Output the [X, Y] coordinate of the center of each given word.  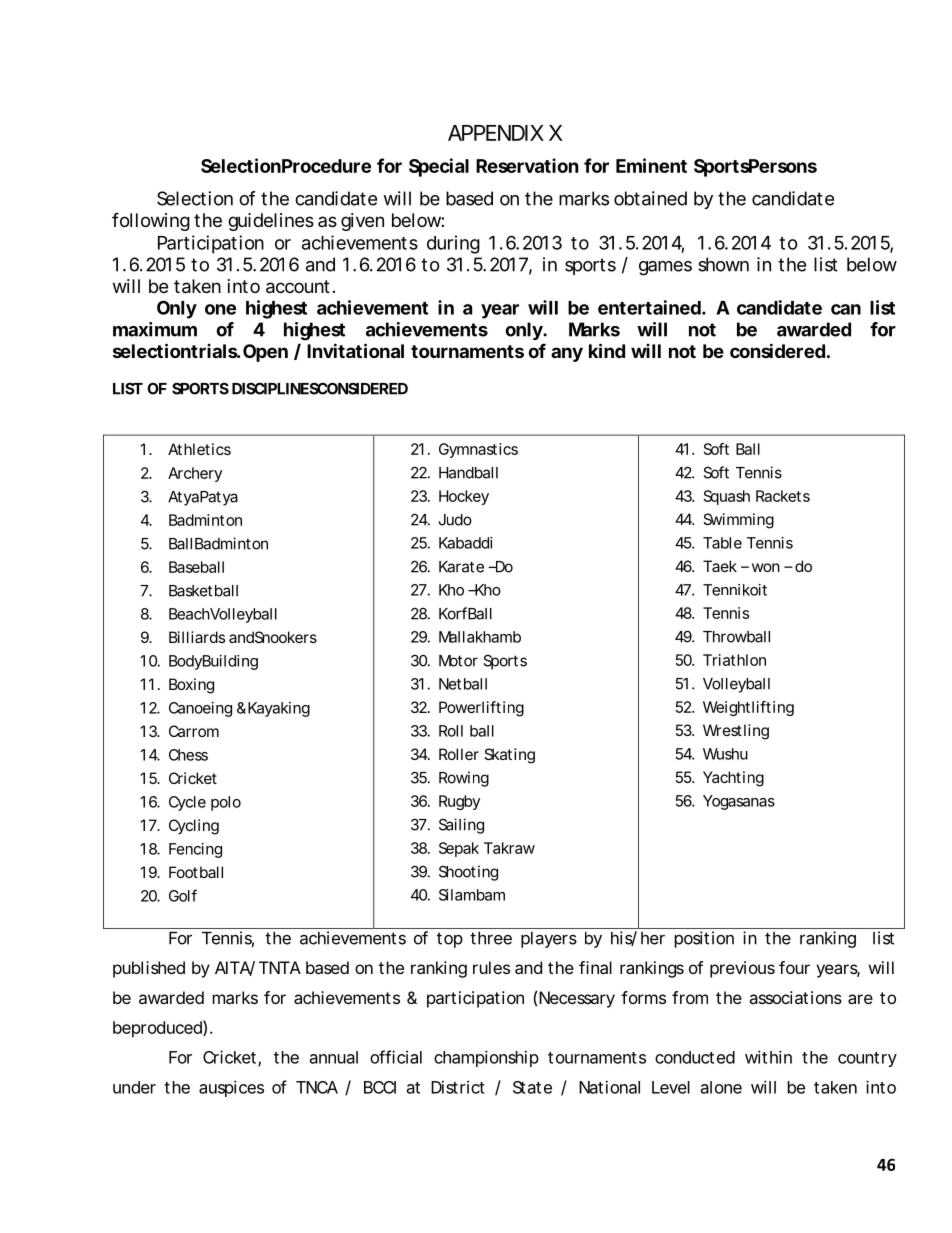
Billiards [197, 637]
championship [486, 1058]
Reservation [527, 165]
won [766, 567]
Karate [461, 567]
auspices [231, 1088]
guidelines [271, 222]
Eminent [651, 165]
